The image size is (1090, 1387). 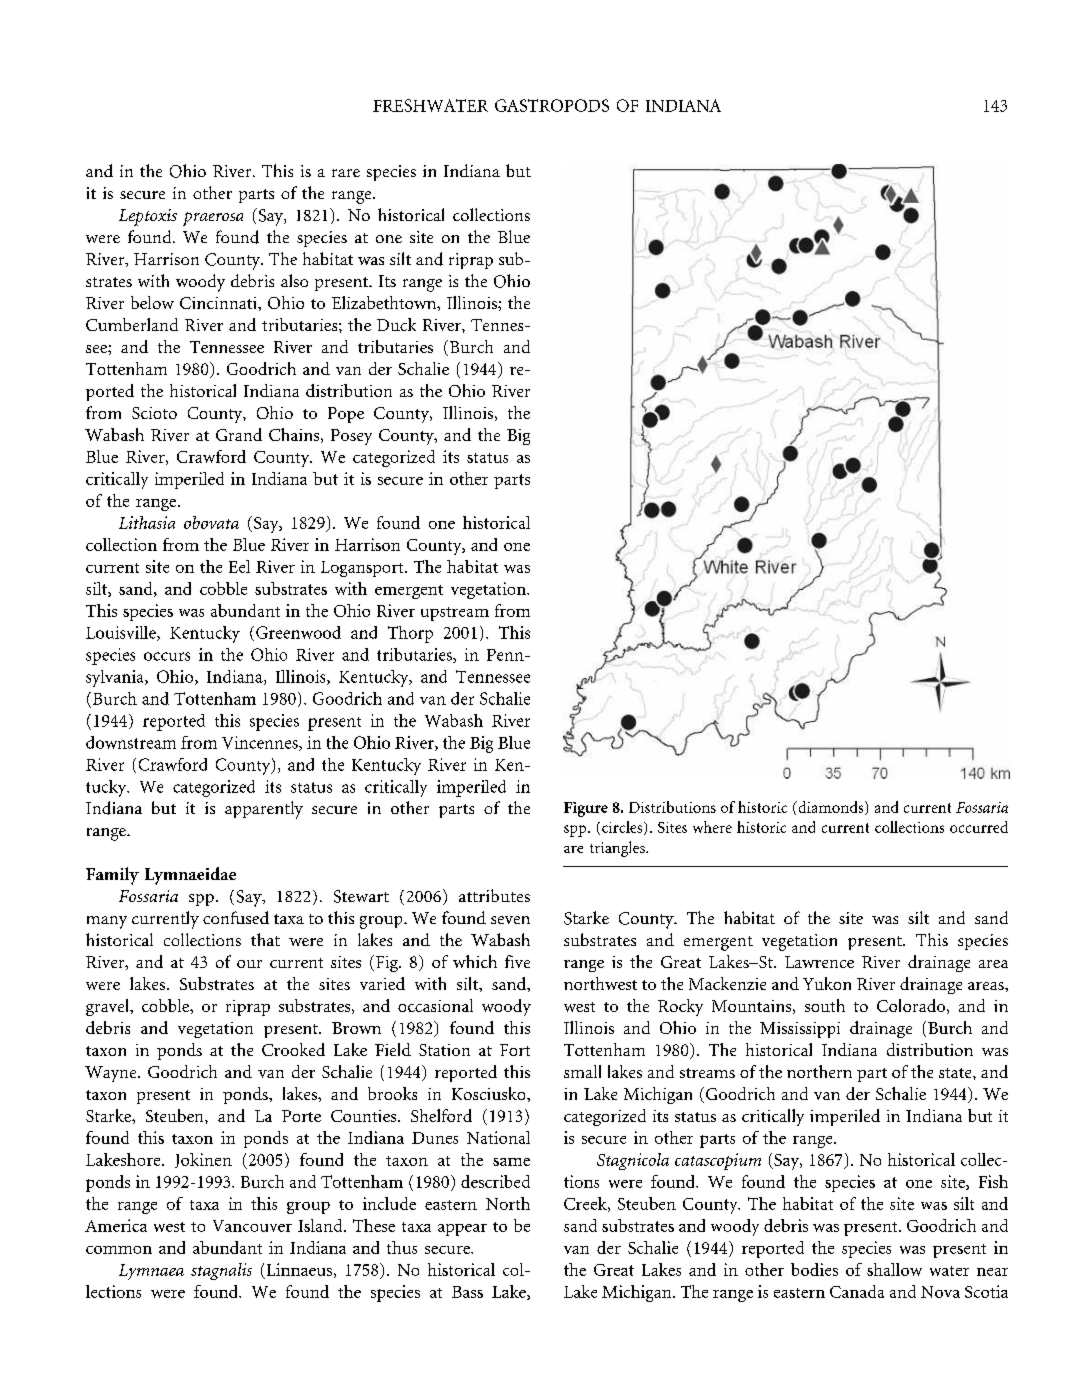 I want to click on GASTROPODS, so click(x=552, y=105).
